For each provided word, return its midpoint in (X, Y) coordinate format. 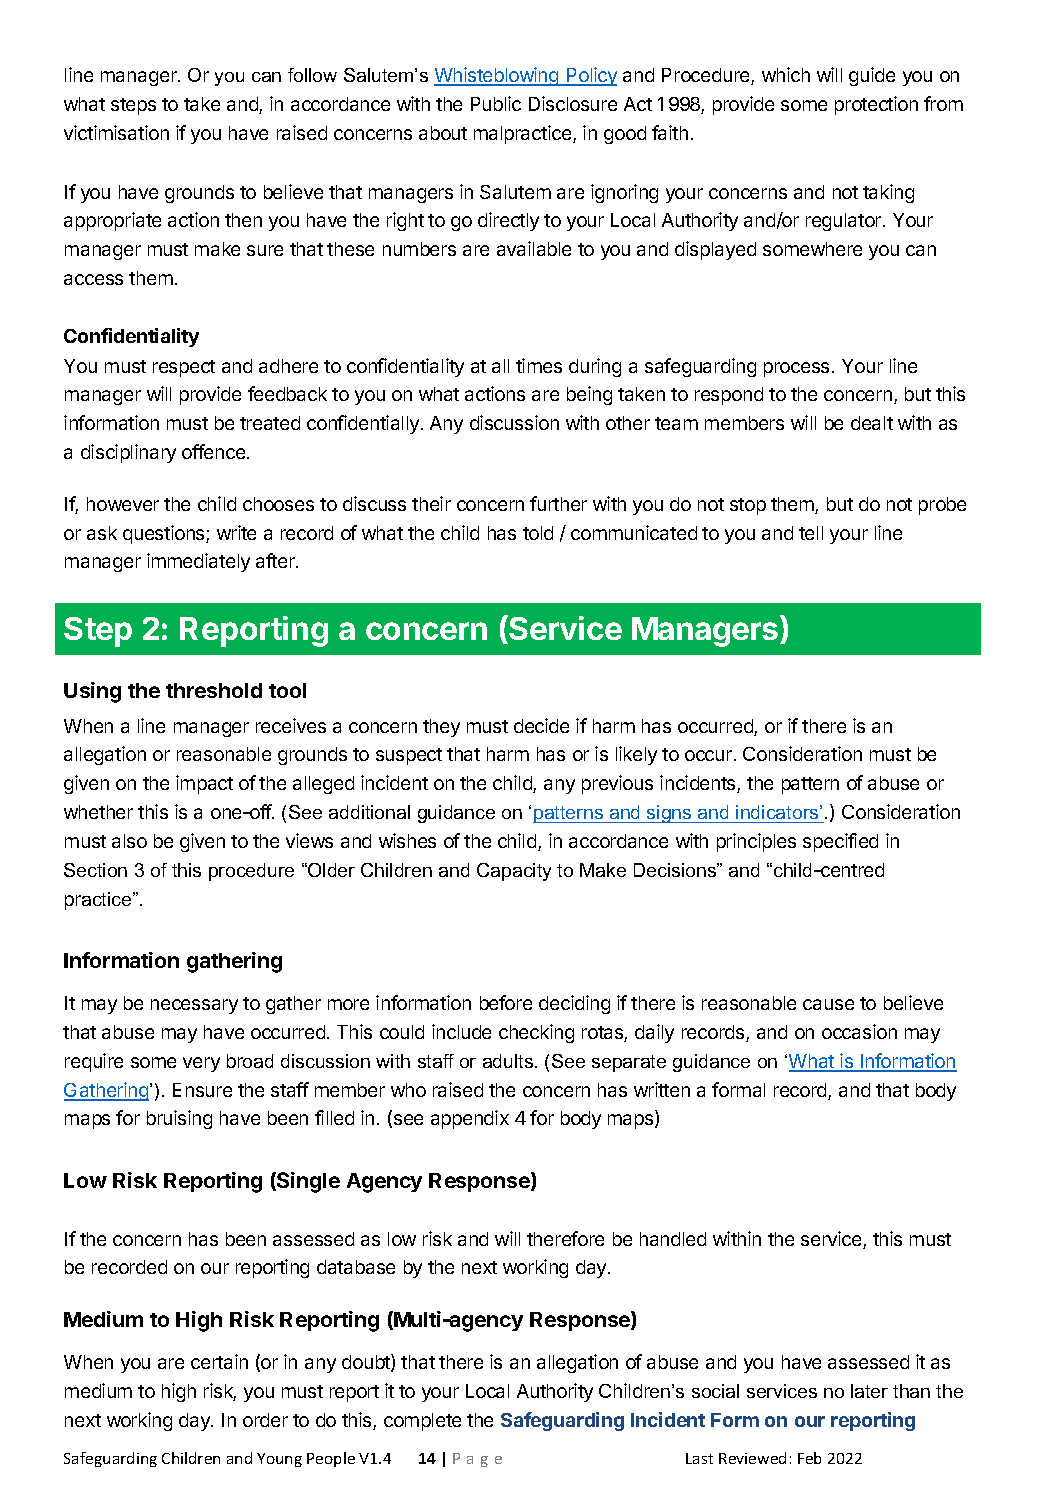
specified (840, 842)
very (201, 1064)
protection (876, 105)
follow (312, 75)
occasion (859, 1031)
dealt (872, 423)
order (265, 1420)
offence (215, 451)
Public (496, 103)
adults (509, 1061)
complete (422, 1422)
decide (541, 725)
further (558, 503)
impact (204, 784)
